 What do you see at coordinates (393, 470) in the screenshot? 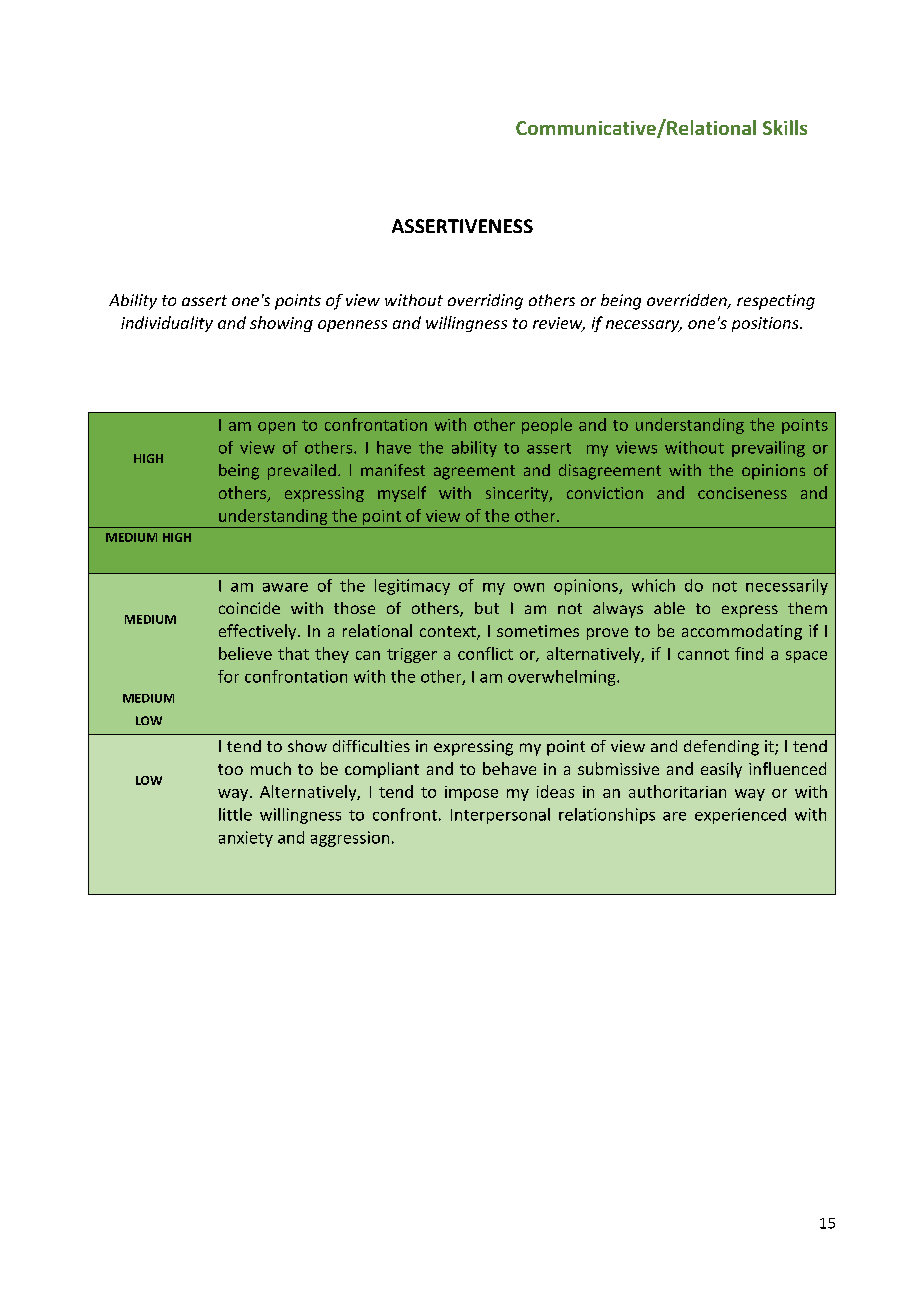
I see `manifest` at bounding box center [393, 470].
